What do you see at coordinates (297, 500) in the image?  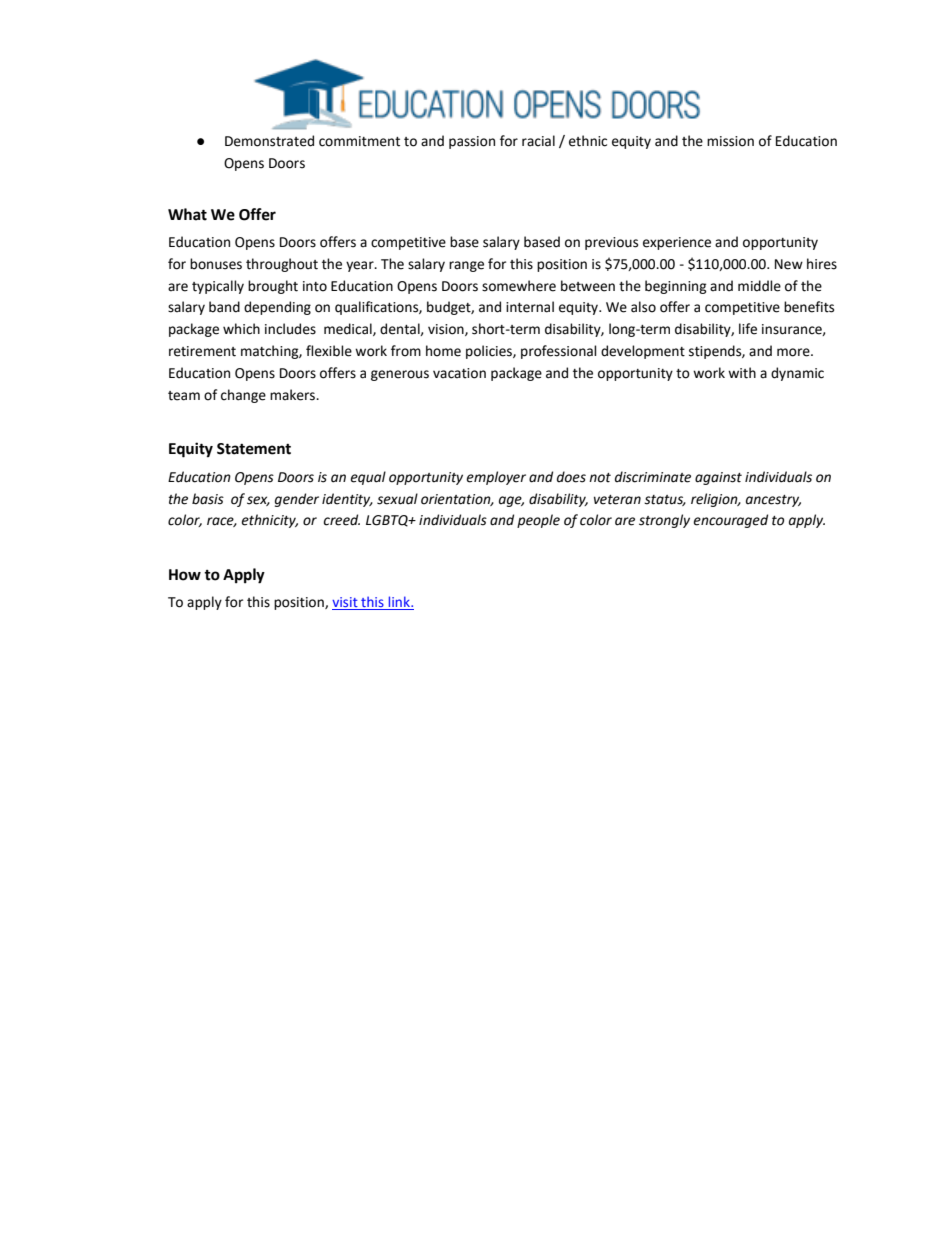 I see `gender` at bounding box center [297, 500].
